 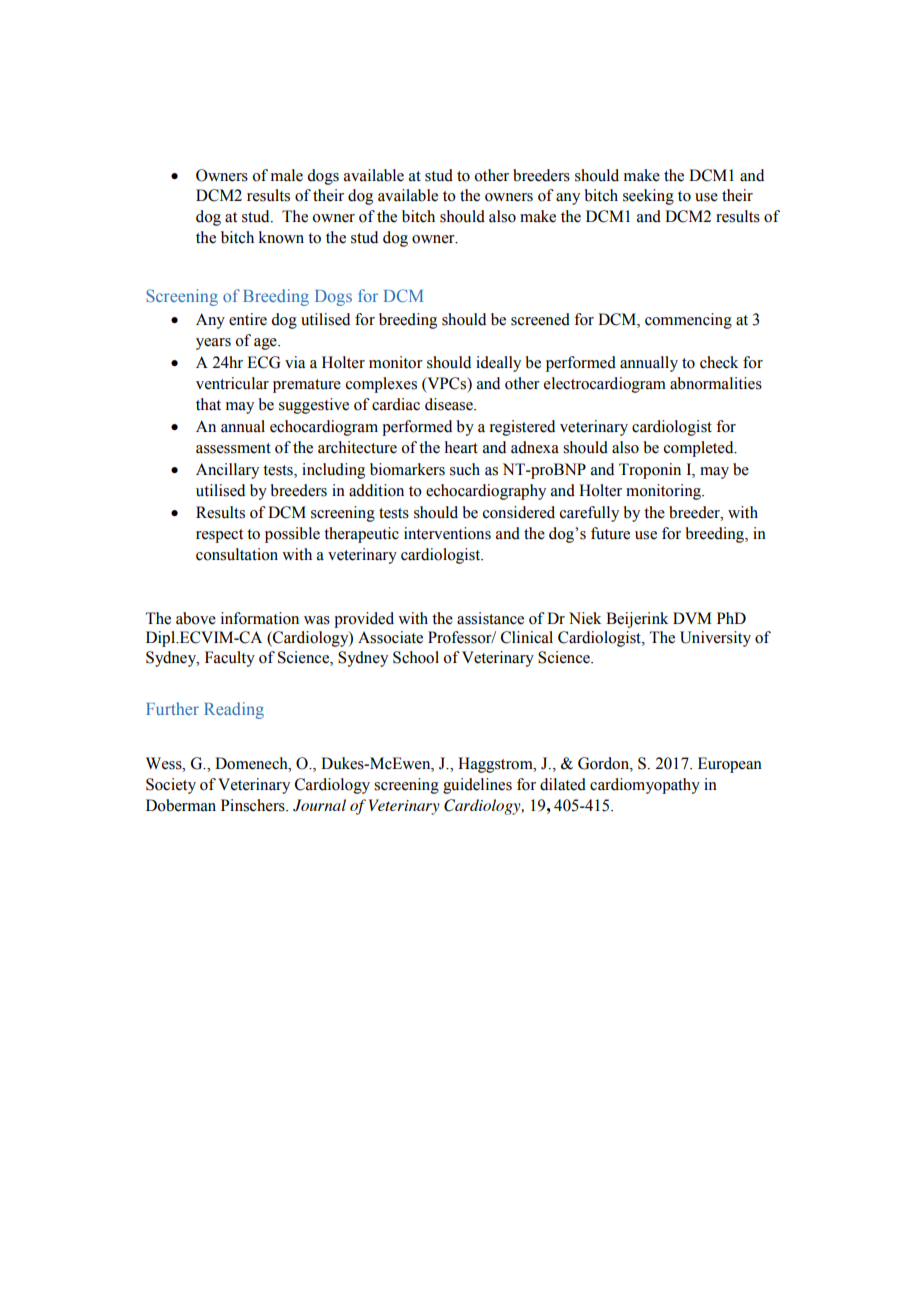 What do you see at coordinates (477, 786) in the image?
I see `guidelines` at bounding box center [477, 786].
